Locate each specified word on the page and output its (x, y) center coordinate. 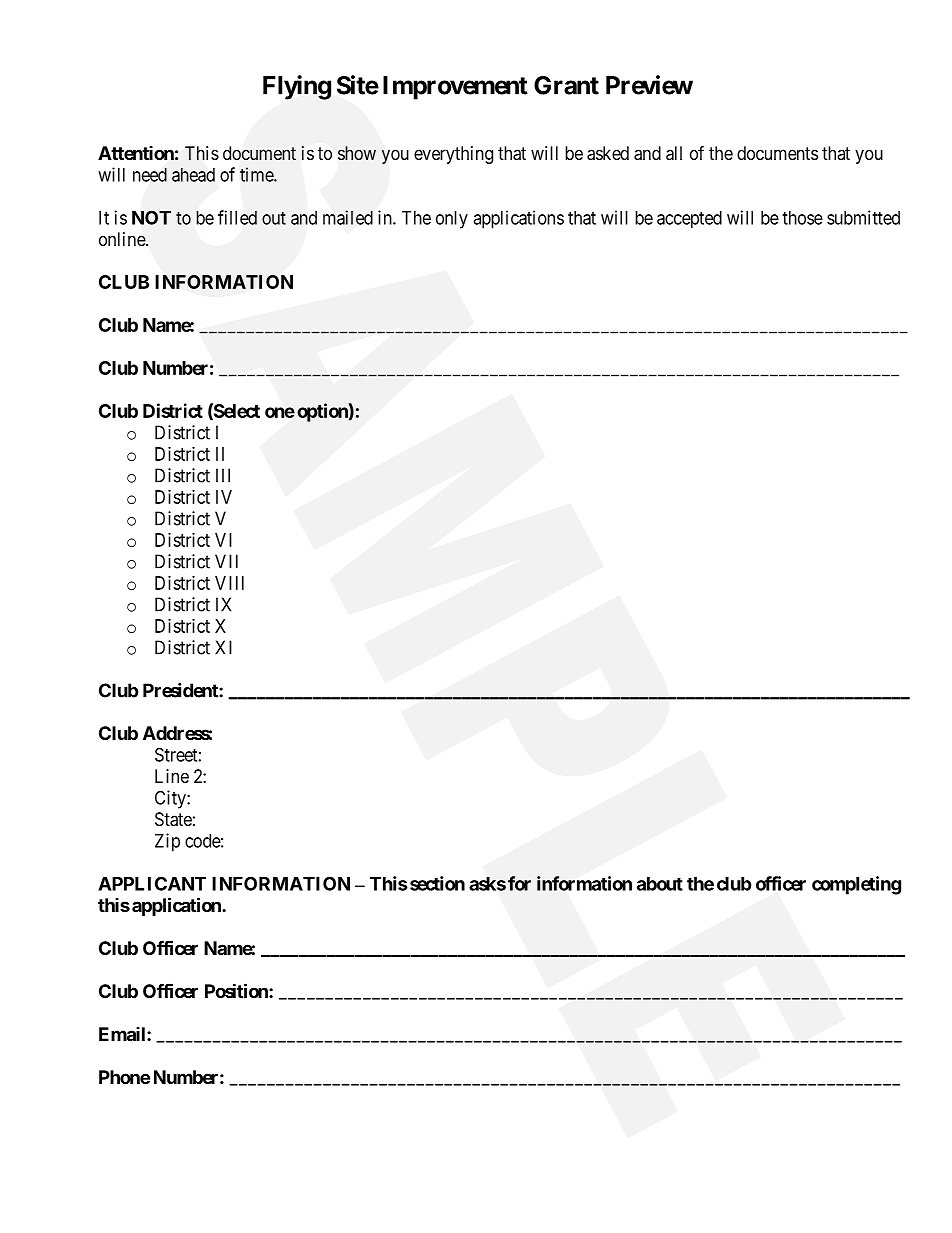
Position (237, 990)
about (660, 884)
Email (123, 1034)
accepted (689, 219)
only (452, 220)
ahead (193, 175)
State (173, 819)
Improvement (455, 88)
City (171, 799)
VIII (229, 583)
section (436, 883)
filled (237, 217)
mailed (348, 217)
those (802, 218)
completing (856, 885)
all (674, 153)
